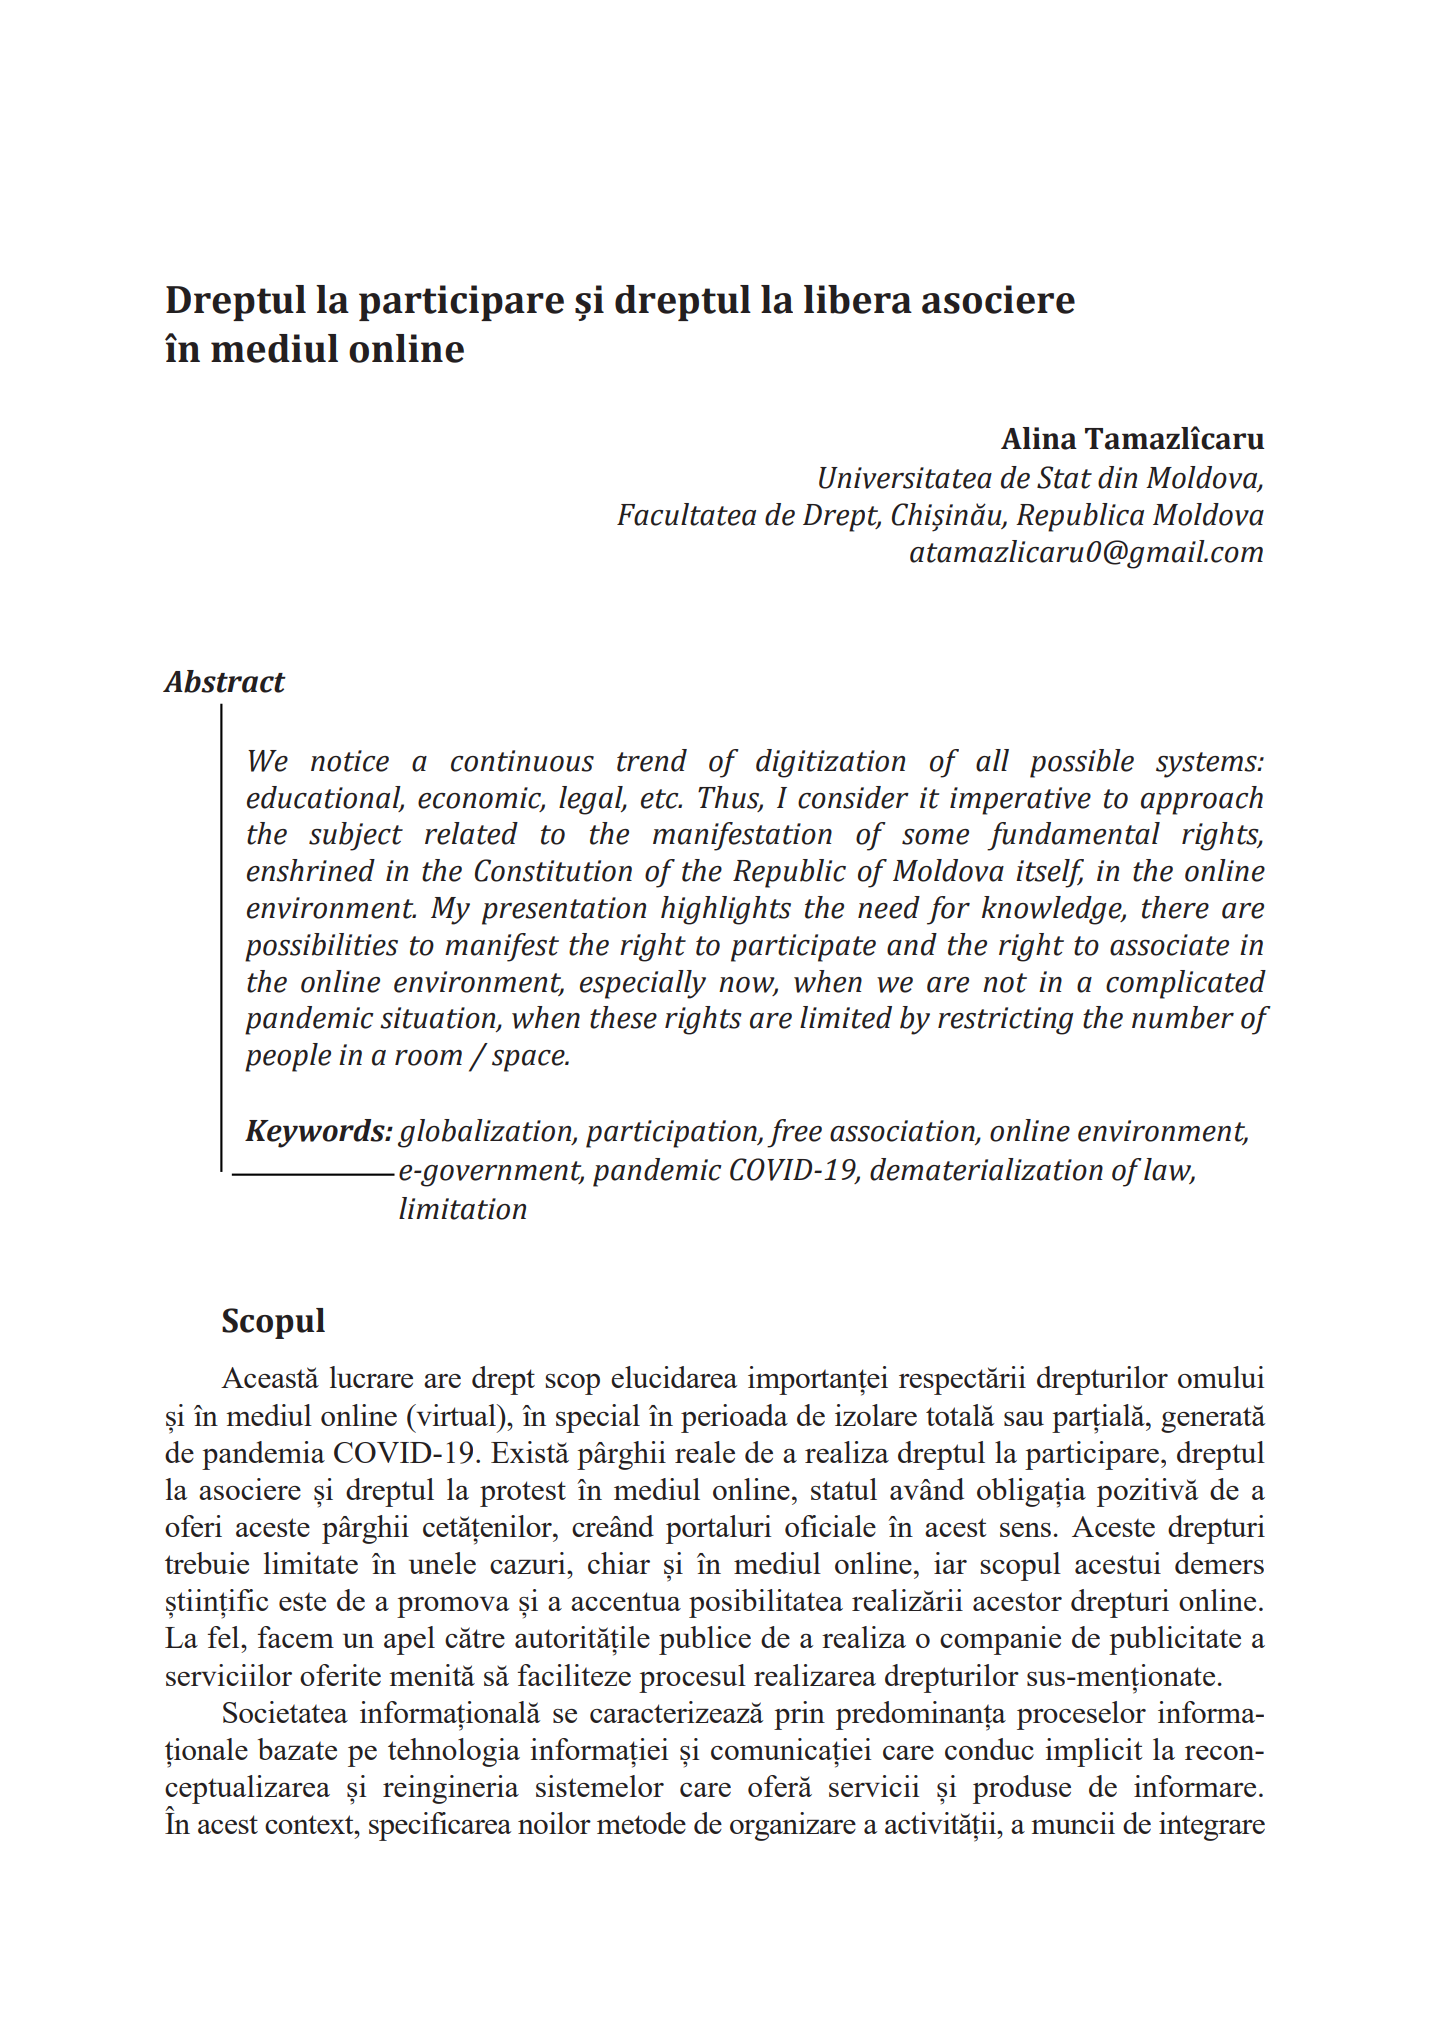 The width and height of the image is (1430, 2023). I want to click on virtual, so click(456, 1415).
